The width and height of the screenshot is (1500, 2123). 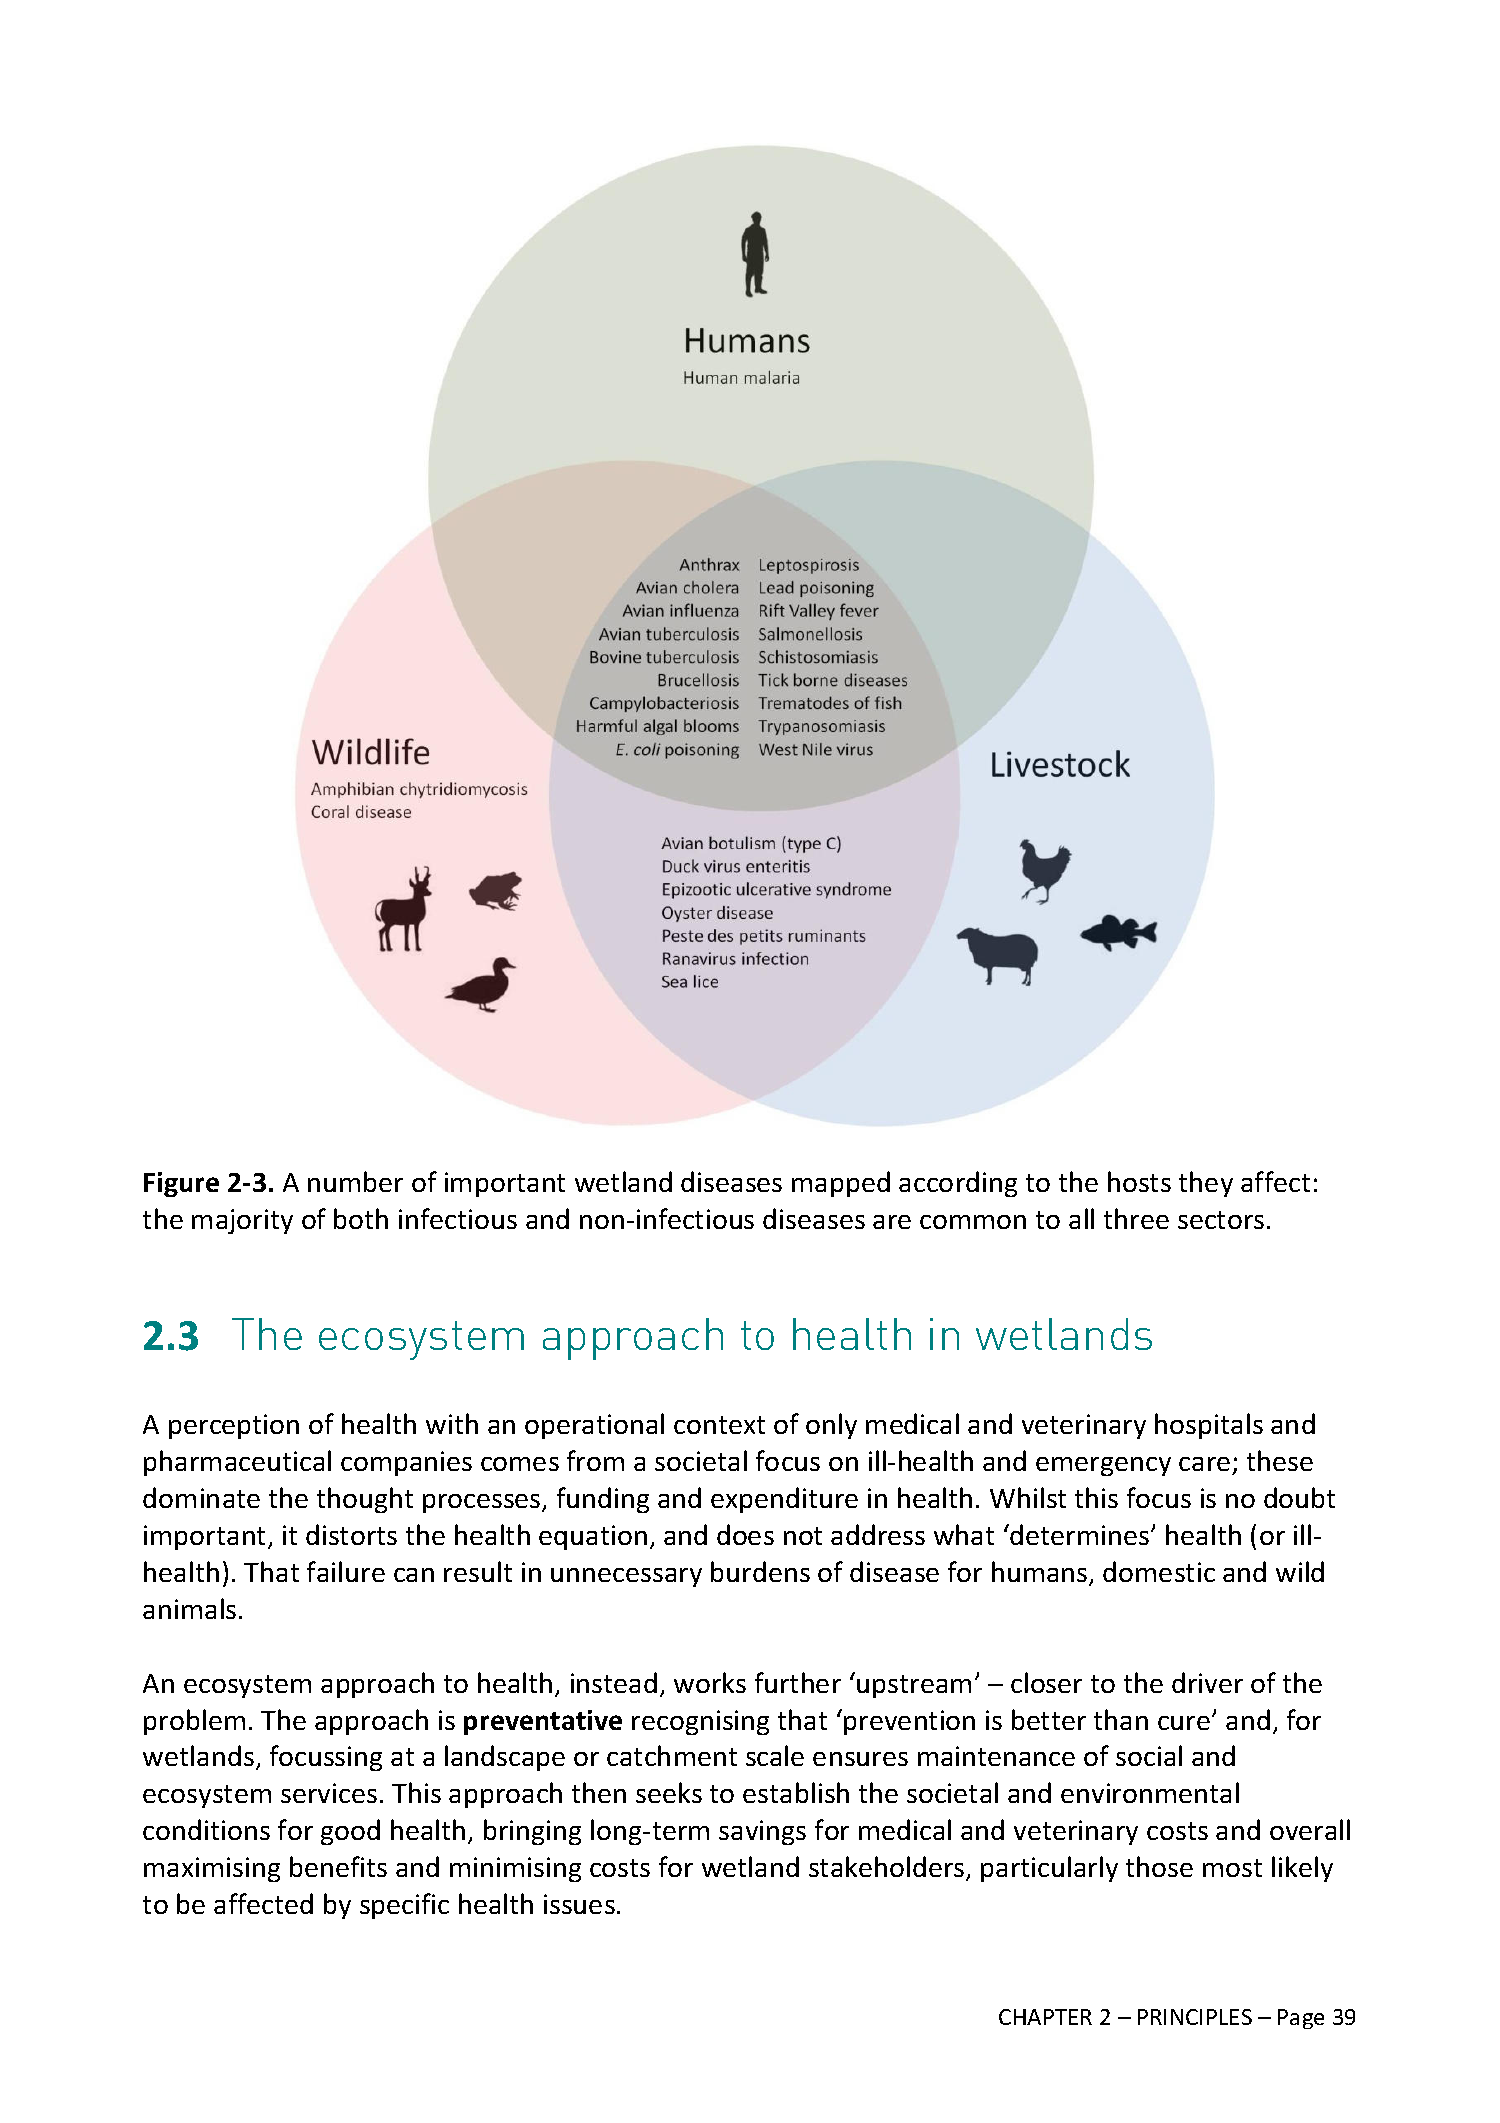 I want to click on mapped, so click(x=841, y=1184).
